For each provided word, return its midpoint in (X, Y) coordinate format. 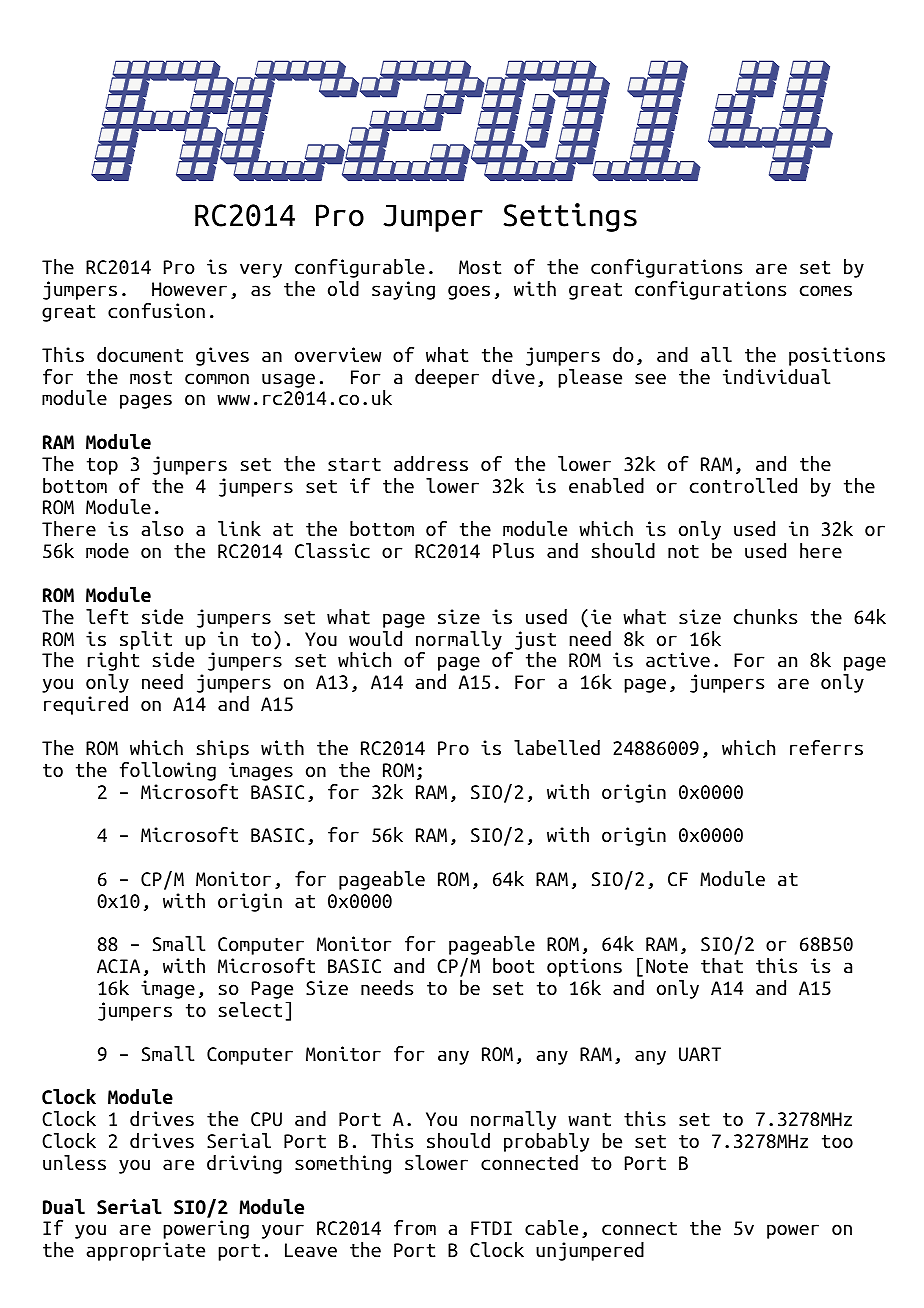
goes (469, 292)
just (535, 640)
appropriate (146, 1251)
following (168, 771)
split (146, 640)
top (102, 466)
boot (513, 966)
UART (700, 1054)
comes (826, 291)
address (431, 464)
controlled (743, 486)
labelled (557, 748)
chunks (765, 617)
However (189, 289)
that (722, 966)
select (250, 1010)
